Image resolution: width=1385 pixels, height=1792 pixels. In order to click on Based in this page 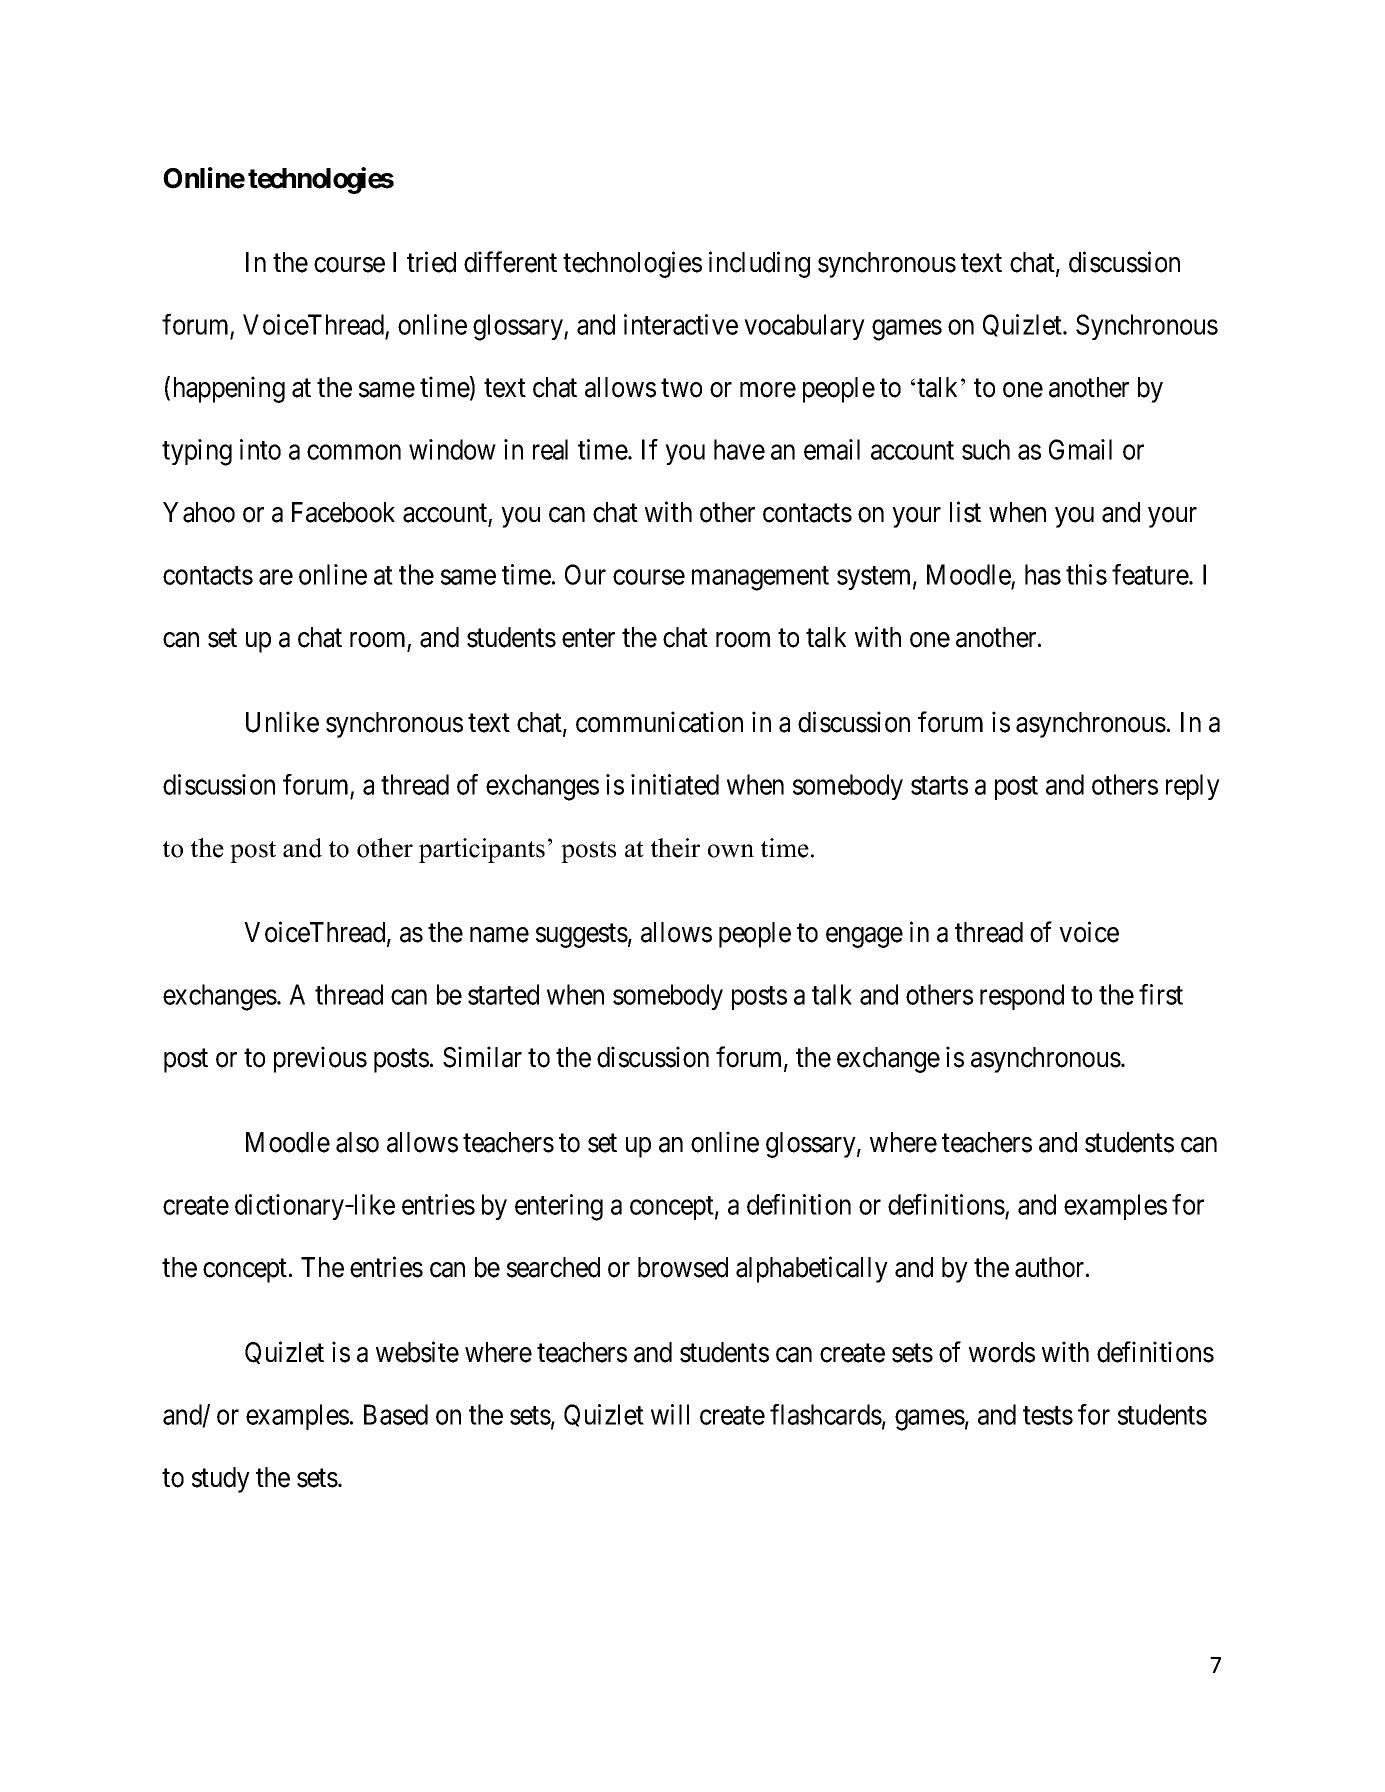, I will do `click(396, 1414)`.
